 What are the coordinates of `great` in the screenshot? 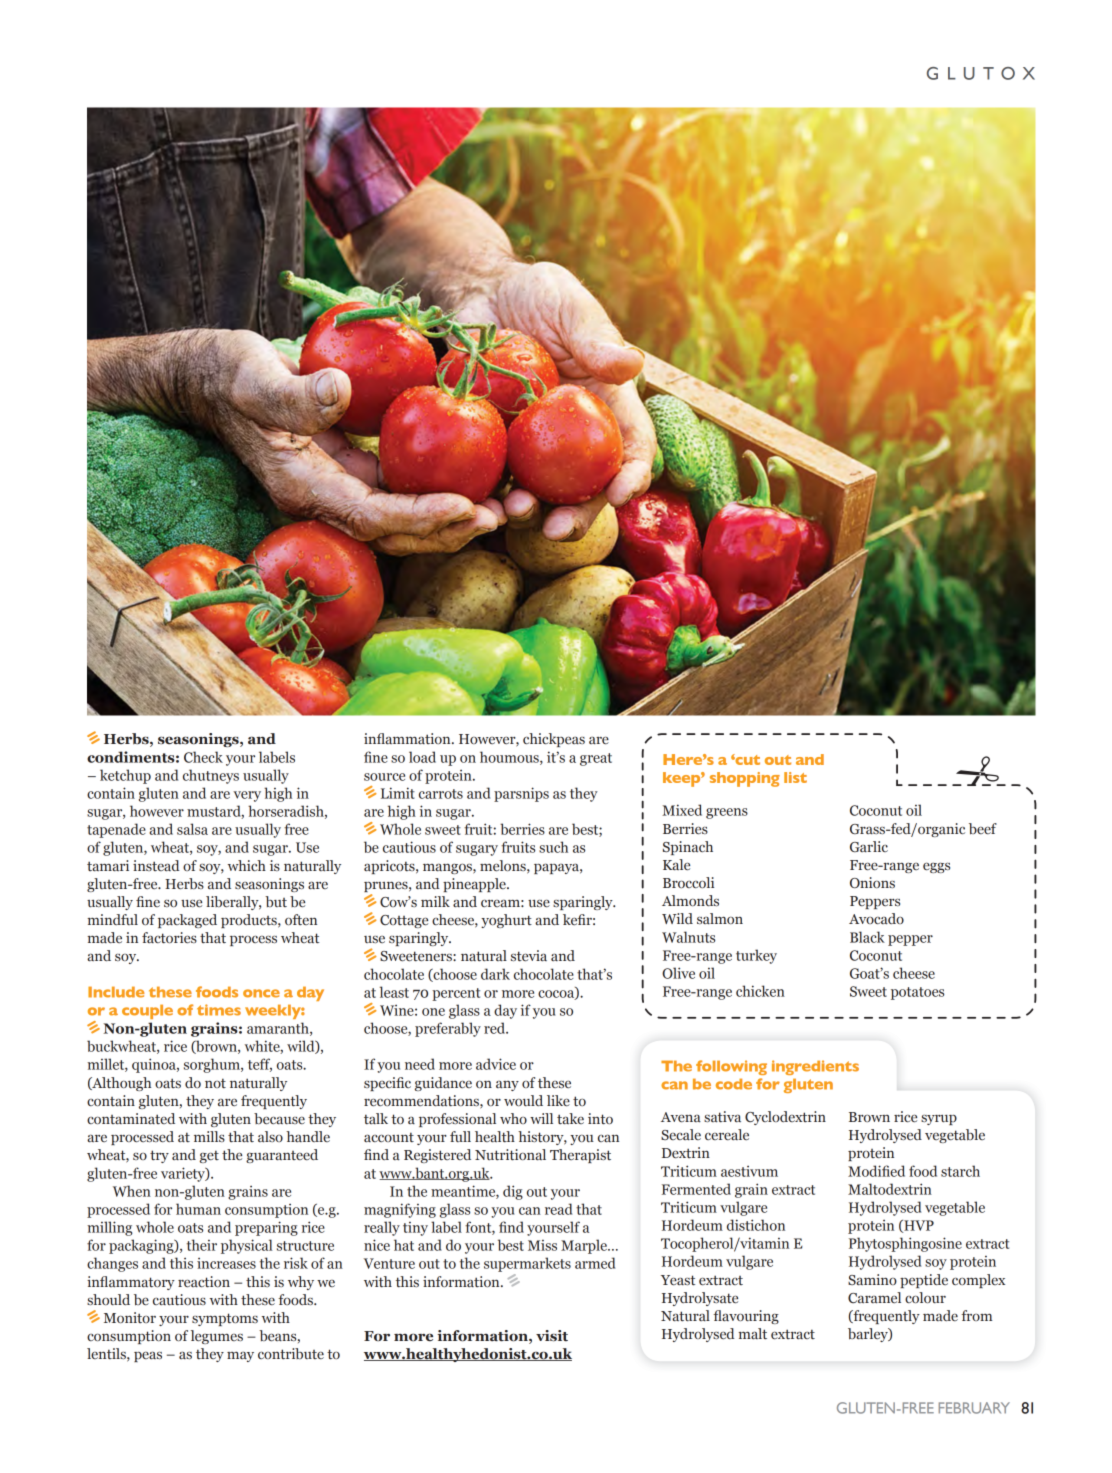 It's located at (596, 759).
